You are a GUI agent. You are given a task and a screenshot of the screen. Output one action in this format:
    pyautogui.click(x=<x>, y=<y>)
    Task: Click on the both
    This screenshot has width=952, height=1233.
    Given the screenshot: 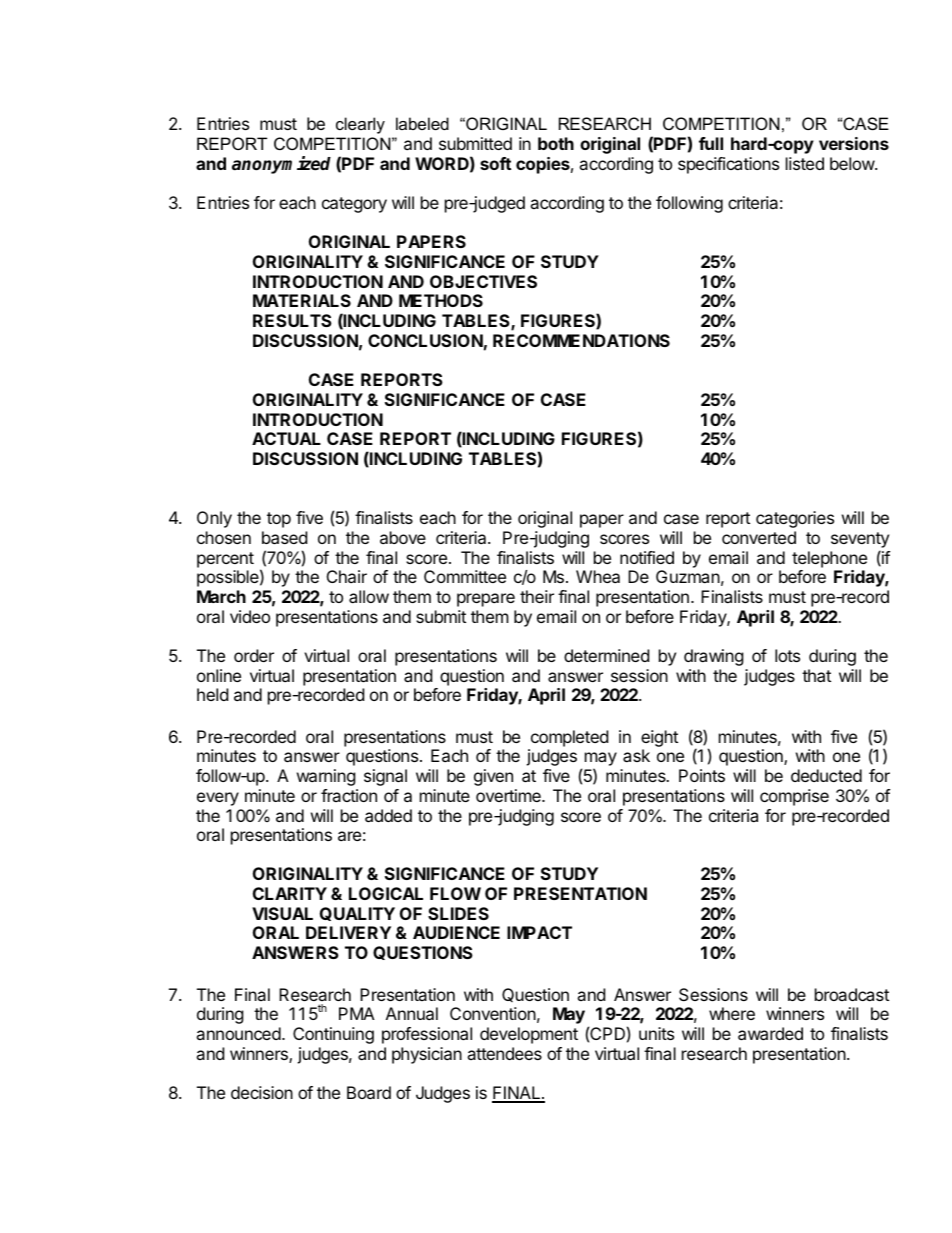 What is the action you would take?
    pyautogui.click(x=556, y=143)
